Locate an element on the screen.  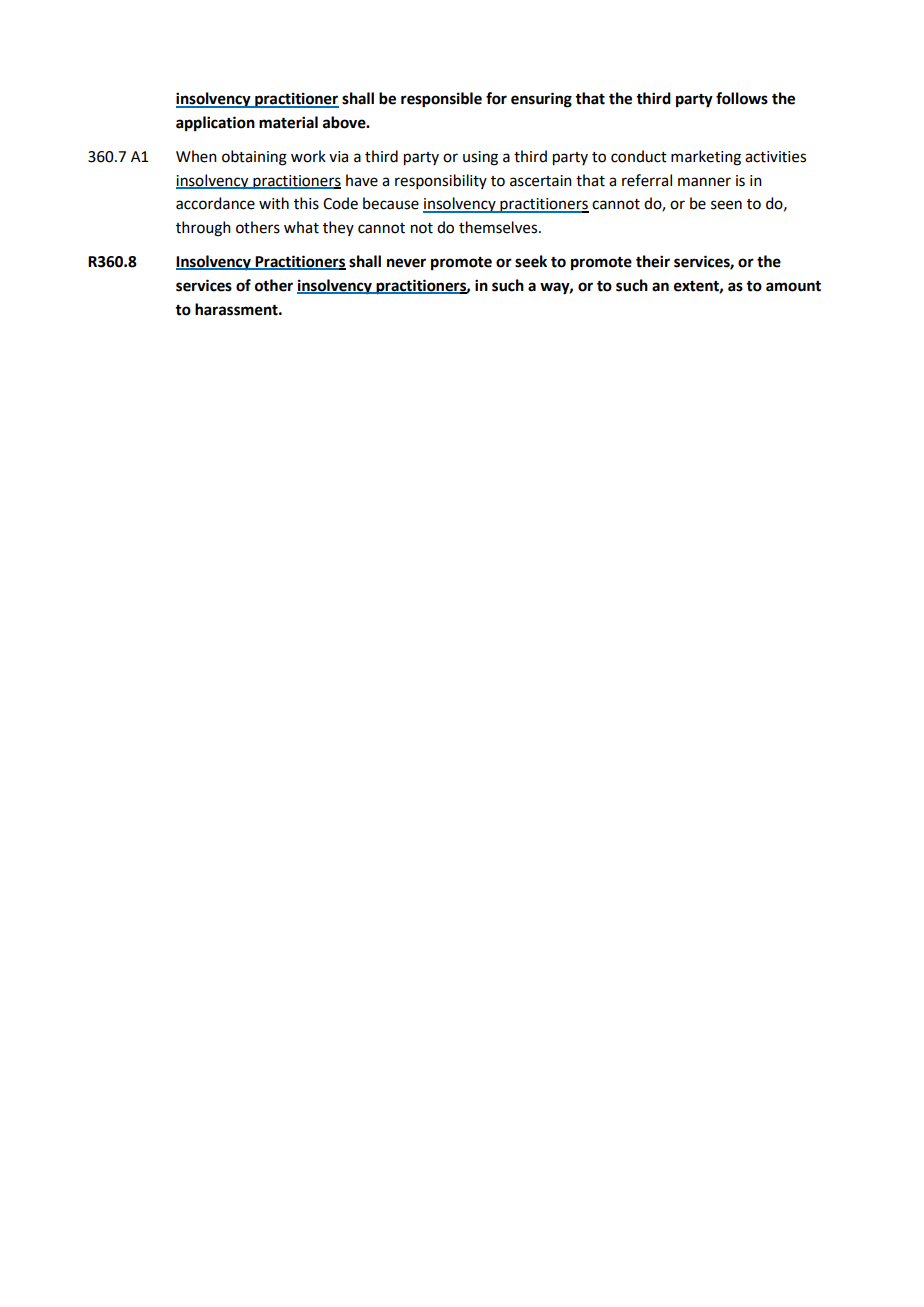
never is located at coordinates (406, 263).
